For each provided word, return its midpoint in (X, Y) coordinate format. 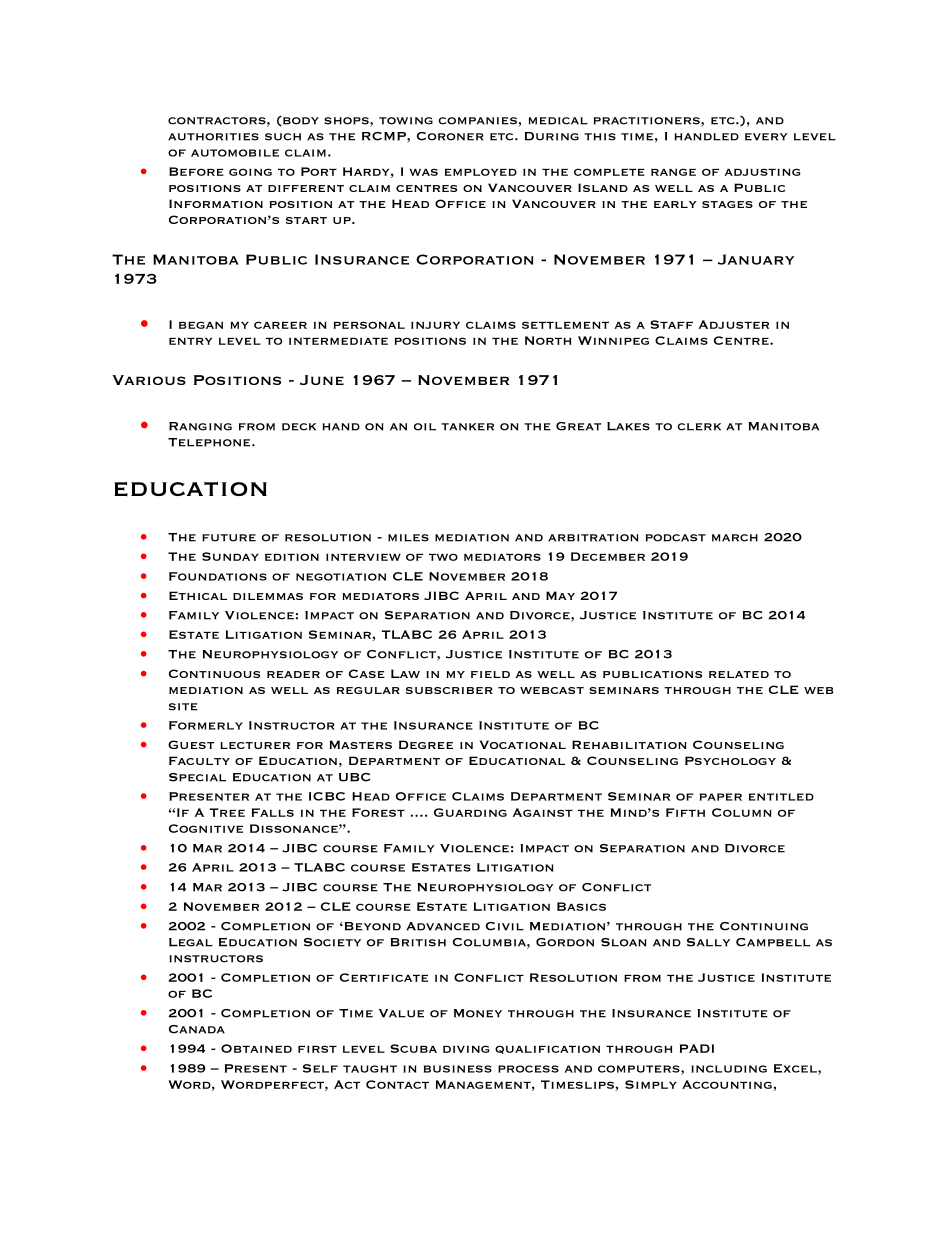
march (735, 538)
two (443, 557)
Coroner (450, 136)
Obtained (256, 1048)
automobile (235, 153)
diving (466, 1049)
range (673, 172)
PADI (697, 1048)
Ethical (198, 595)
